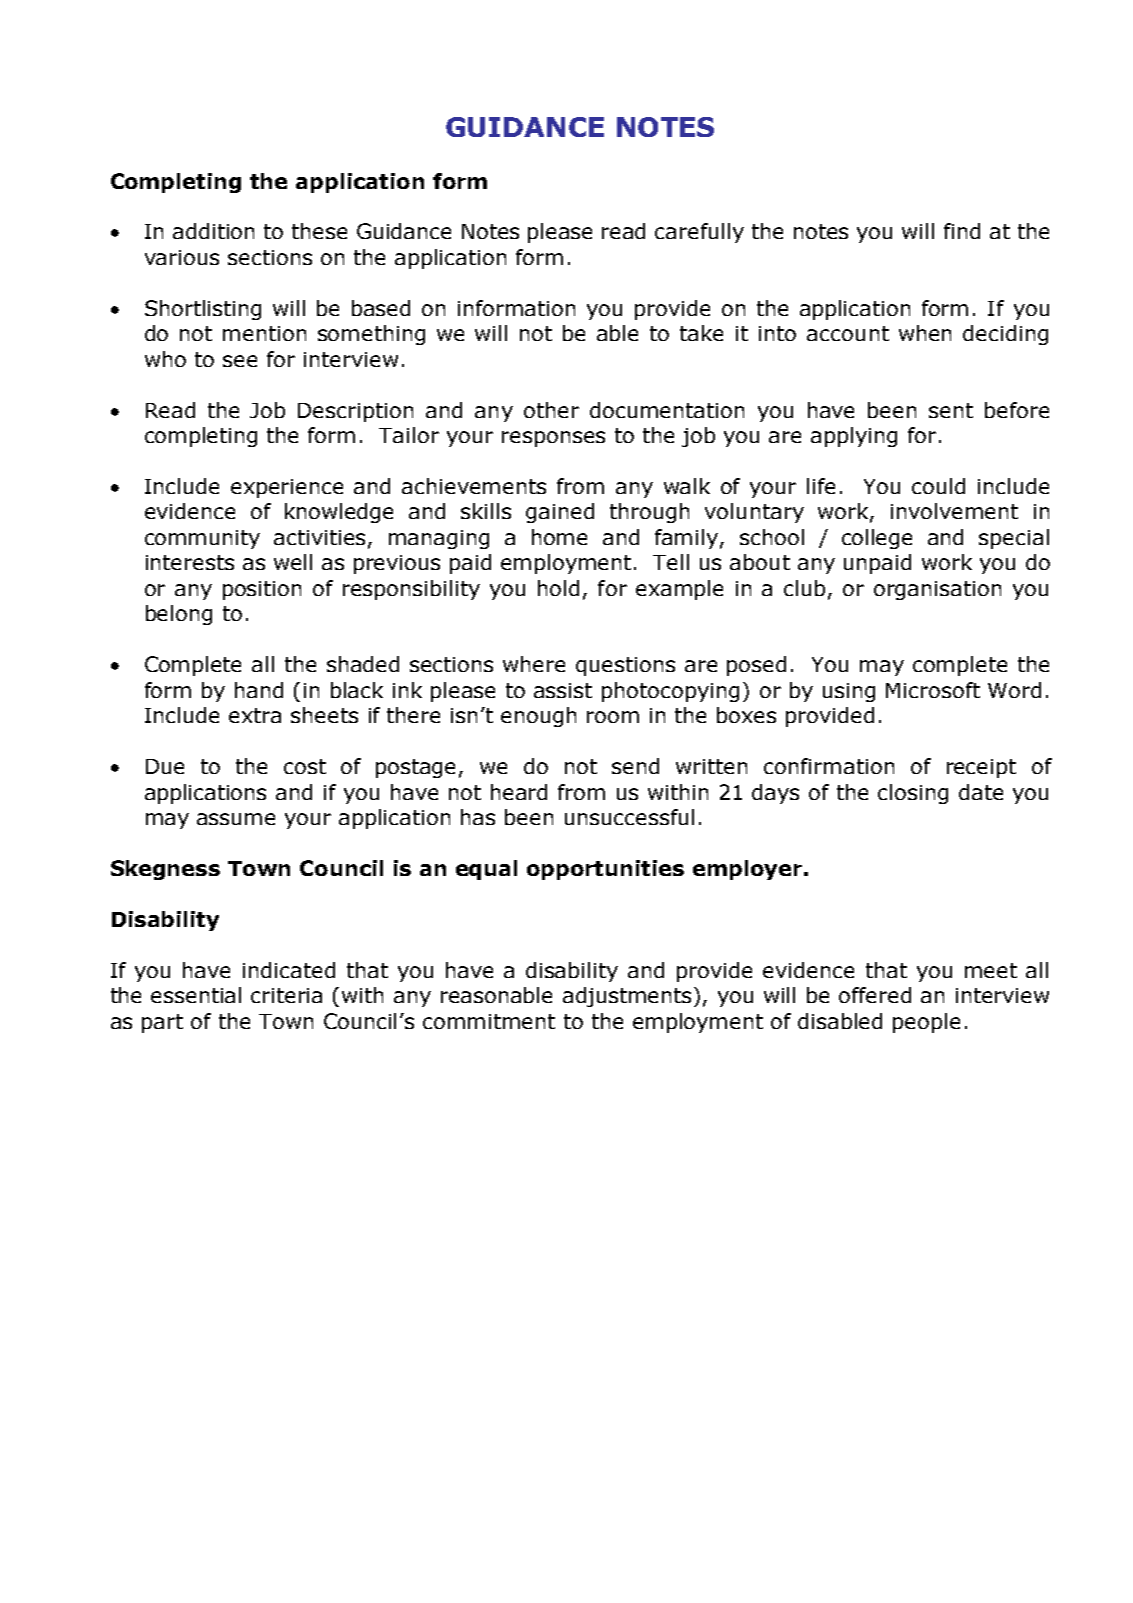 The height and width of the image is (1603, 1133). I want to click on offered, so click(875, 995).
